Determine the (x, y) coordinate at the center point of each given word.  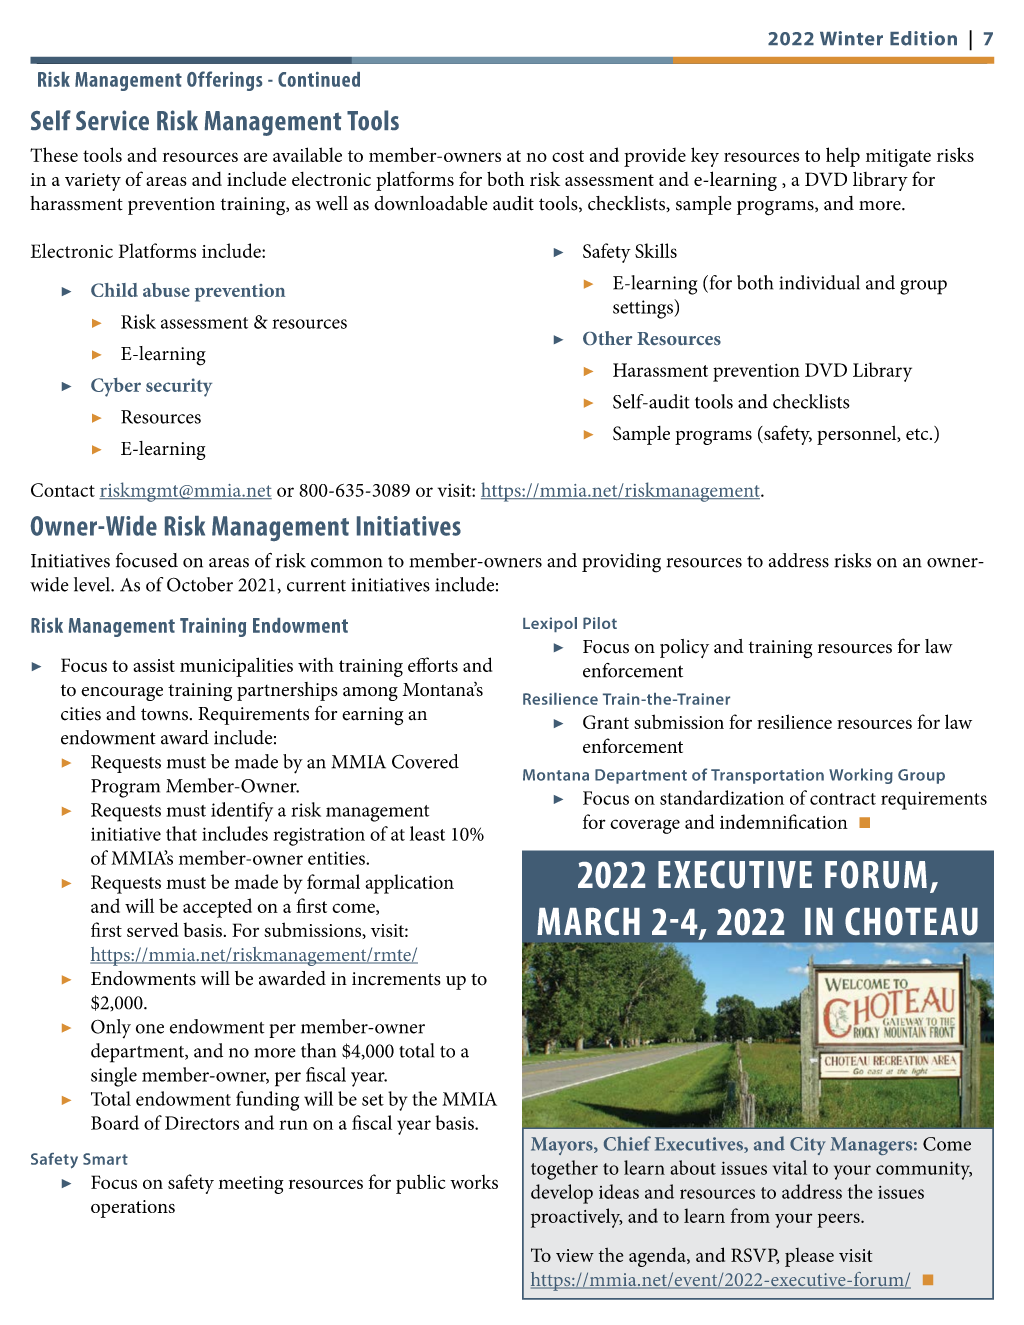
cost (568, 156)
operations (133, 1209)
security (179, 387)
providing (621, 563)
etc (918, 434)
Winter (851, 38)
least (427, 833)
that (181, 833)
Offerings (224, 81)
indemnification (784, 821)
